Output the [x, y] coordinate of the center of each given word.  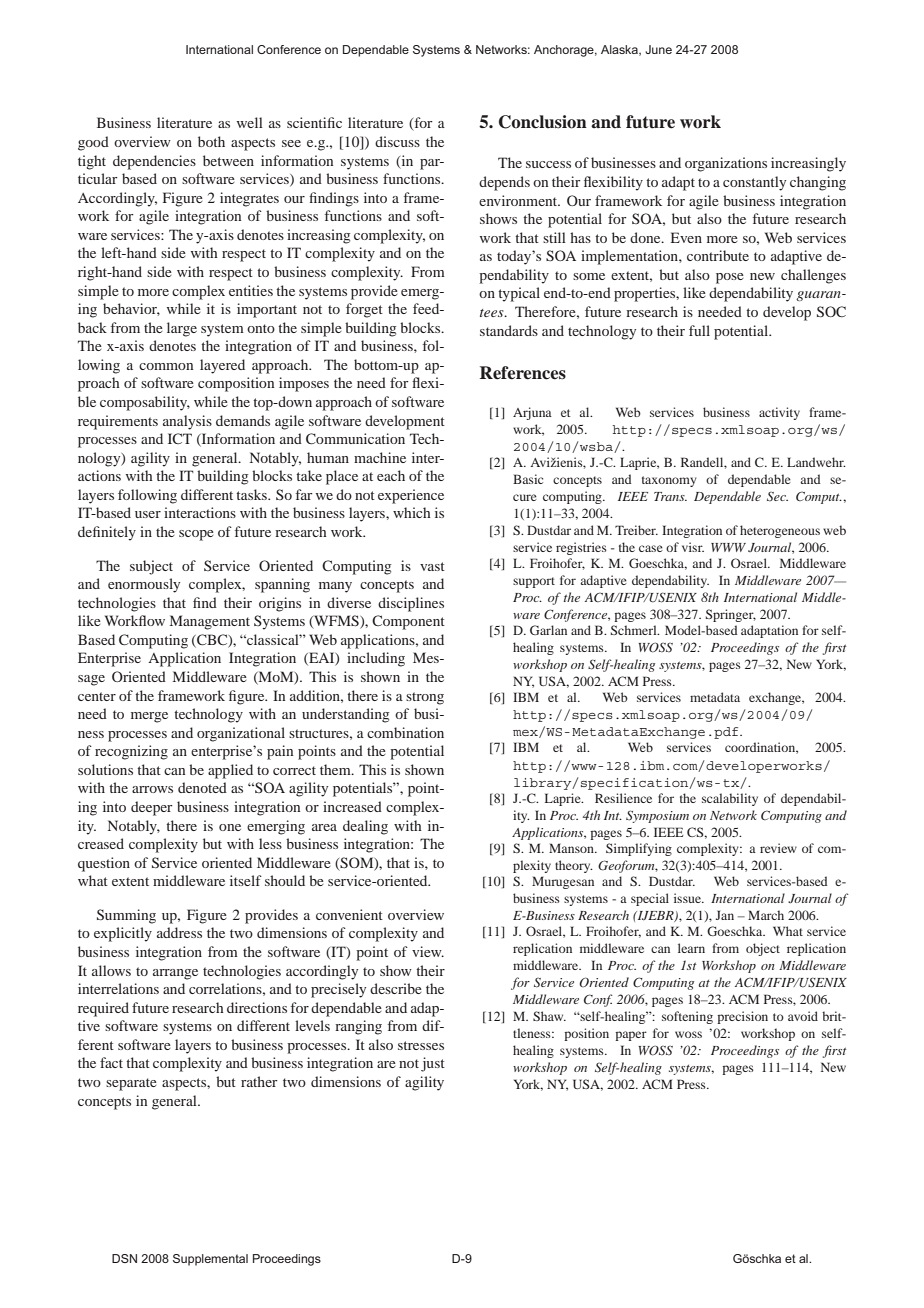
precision [742, 1017]
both [211, 141]
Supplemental [210, 1260]
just [433, 1064]
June [658, 49]
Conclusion [543, 122]
